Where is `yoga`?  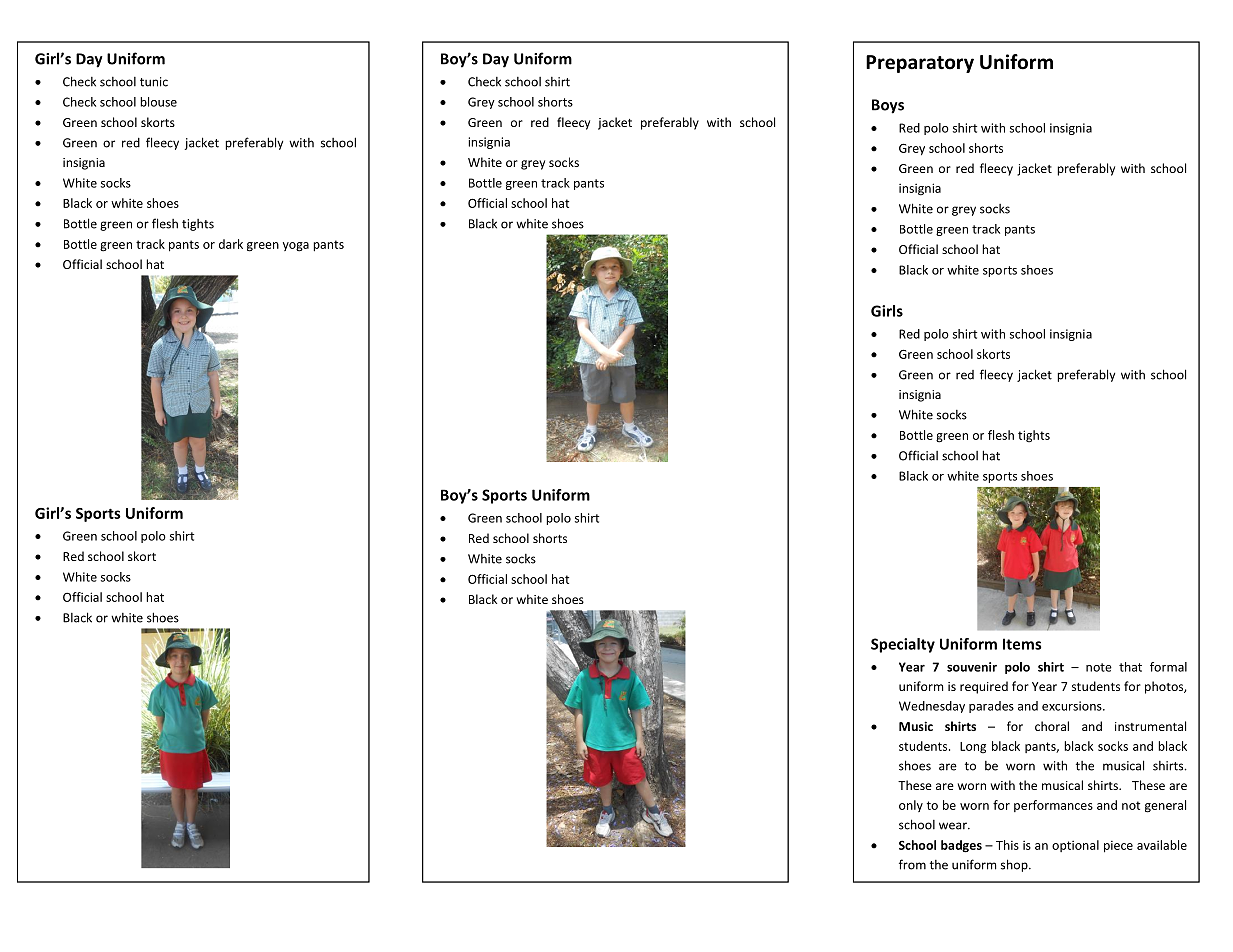
yoga is located at coordinates (296, 247).
